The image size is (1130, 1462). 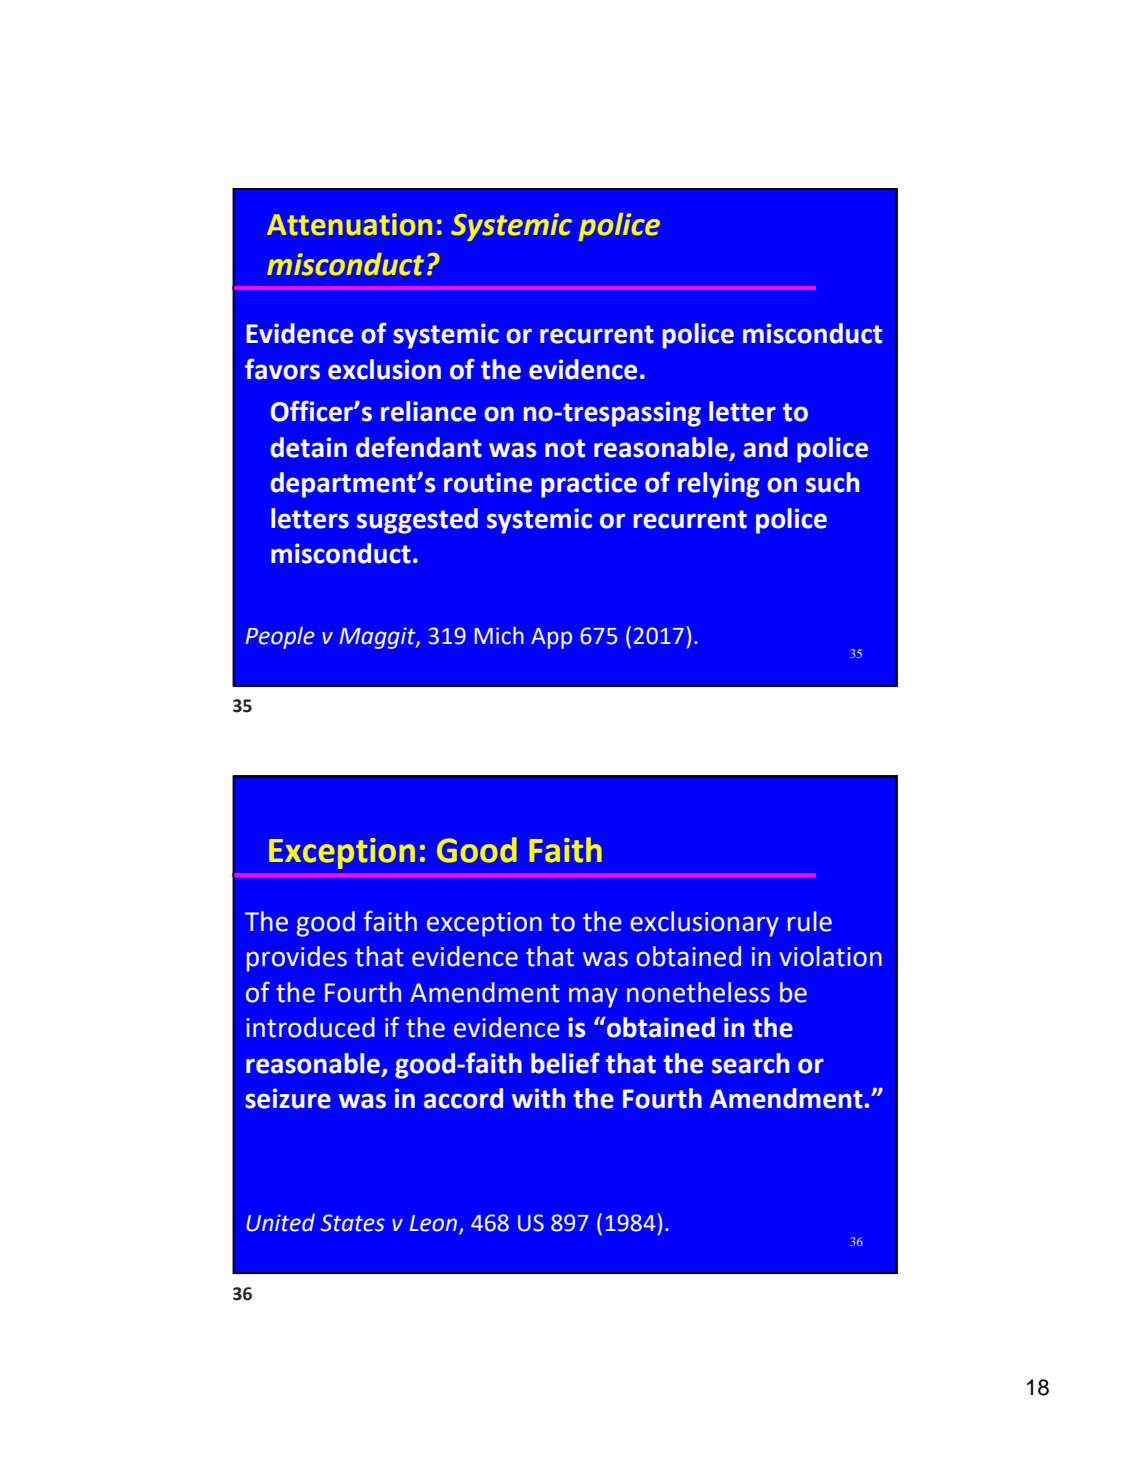 What do you see at coordinates (765, 447) in the screenshot?
I see `and` at bounding box center [765, 447].
